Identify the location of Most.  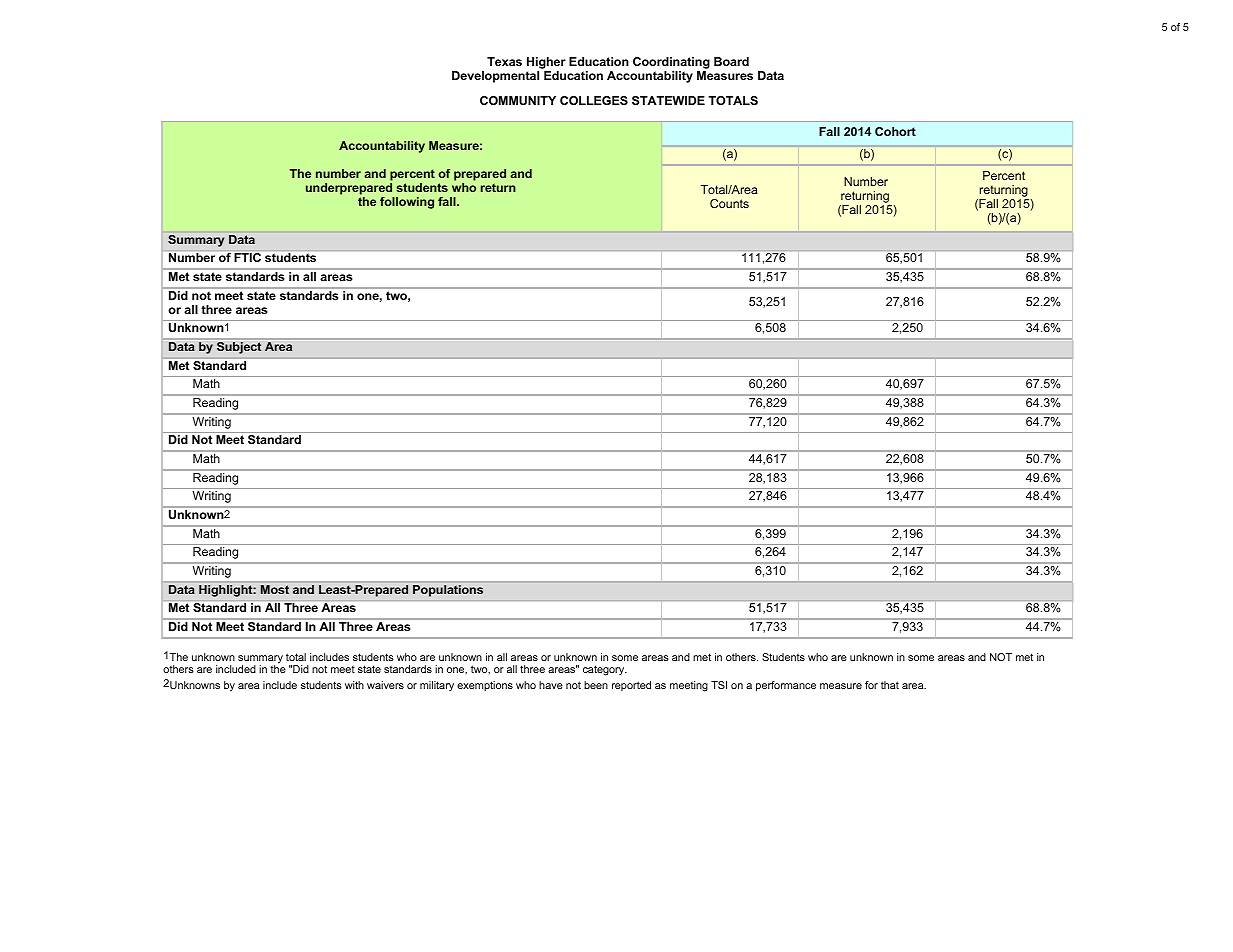
(275, 589).
